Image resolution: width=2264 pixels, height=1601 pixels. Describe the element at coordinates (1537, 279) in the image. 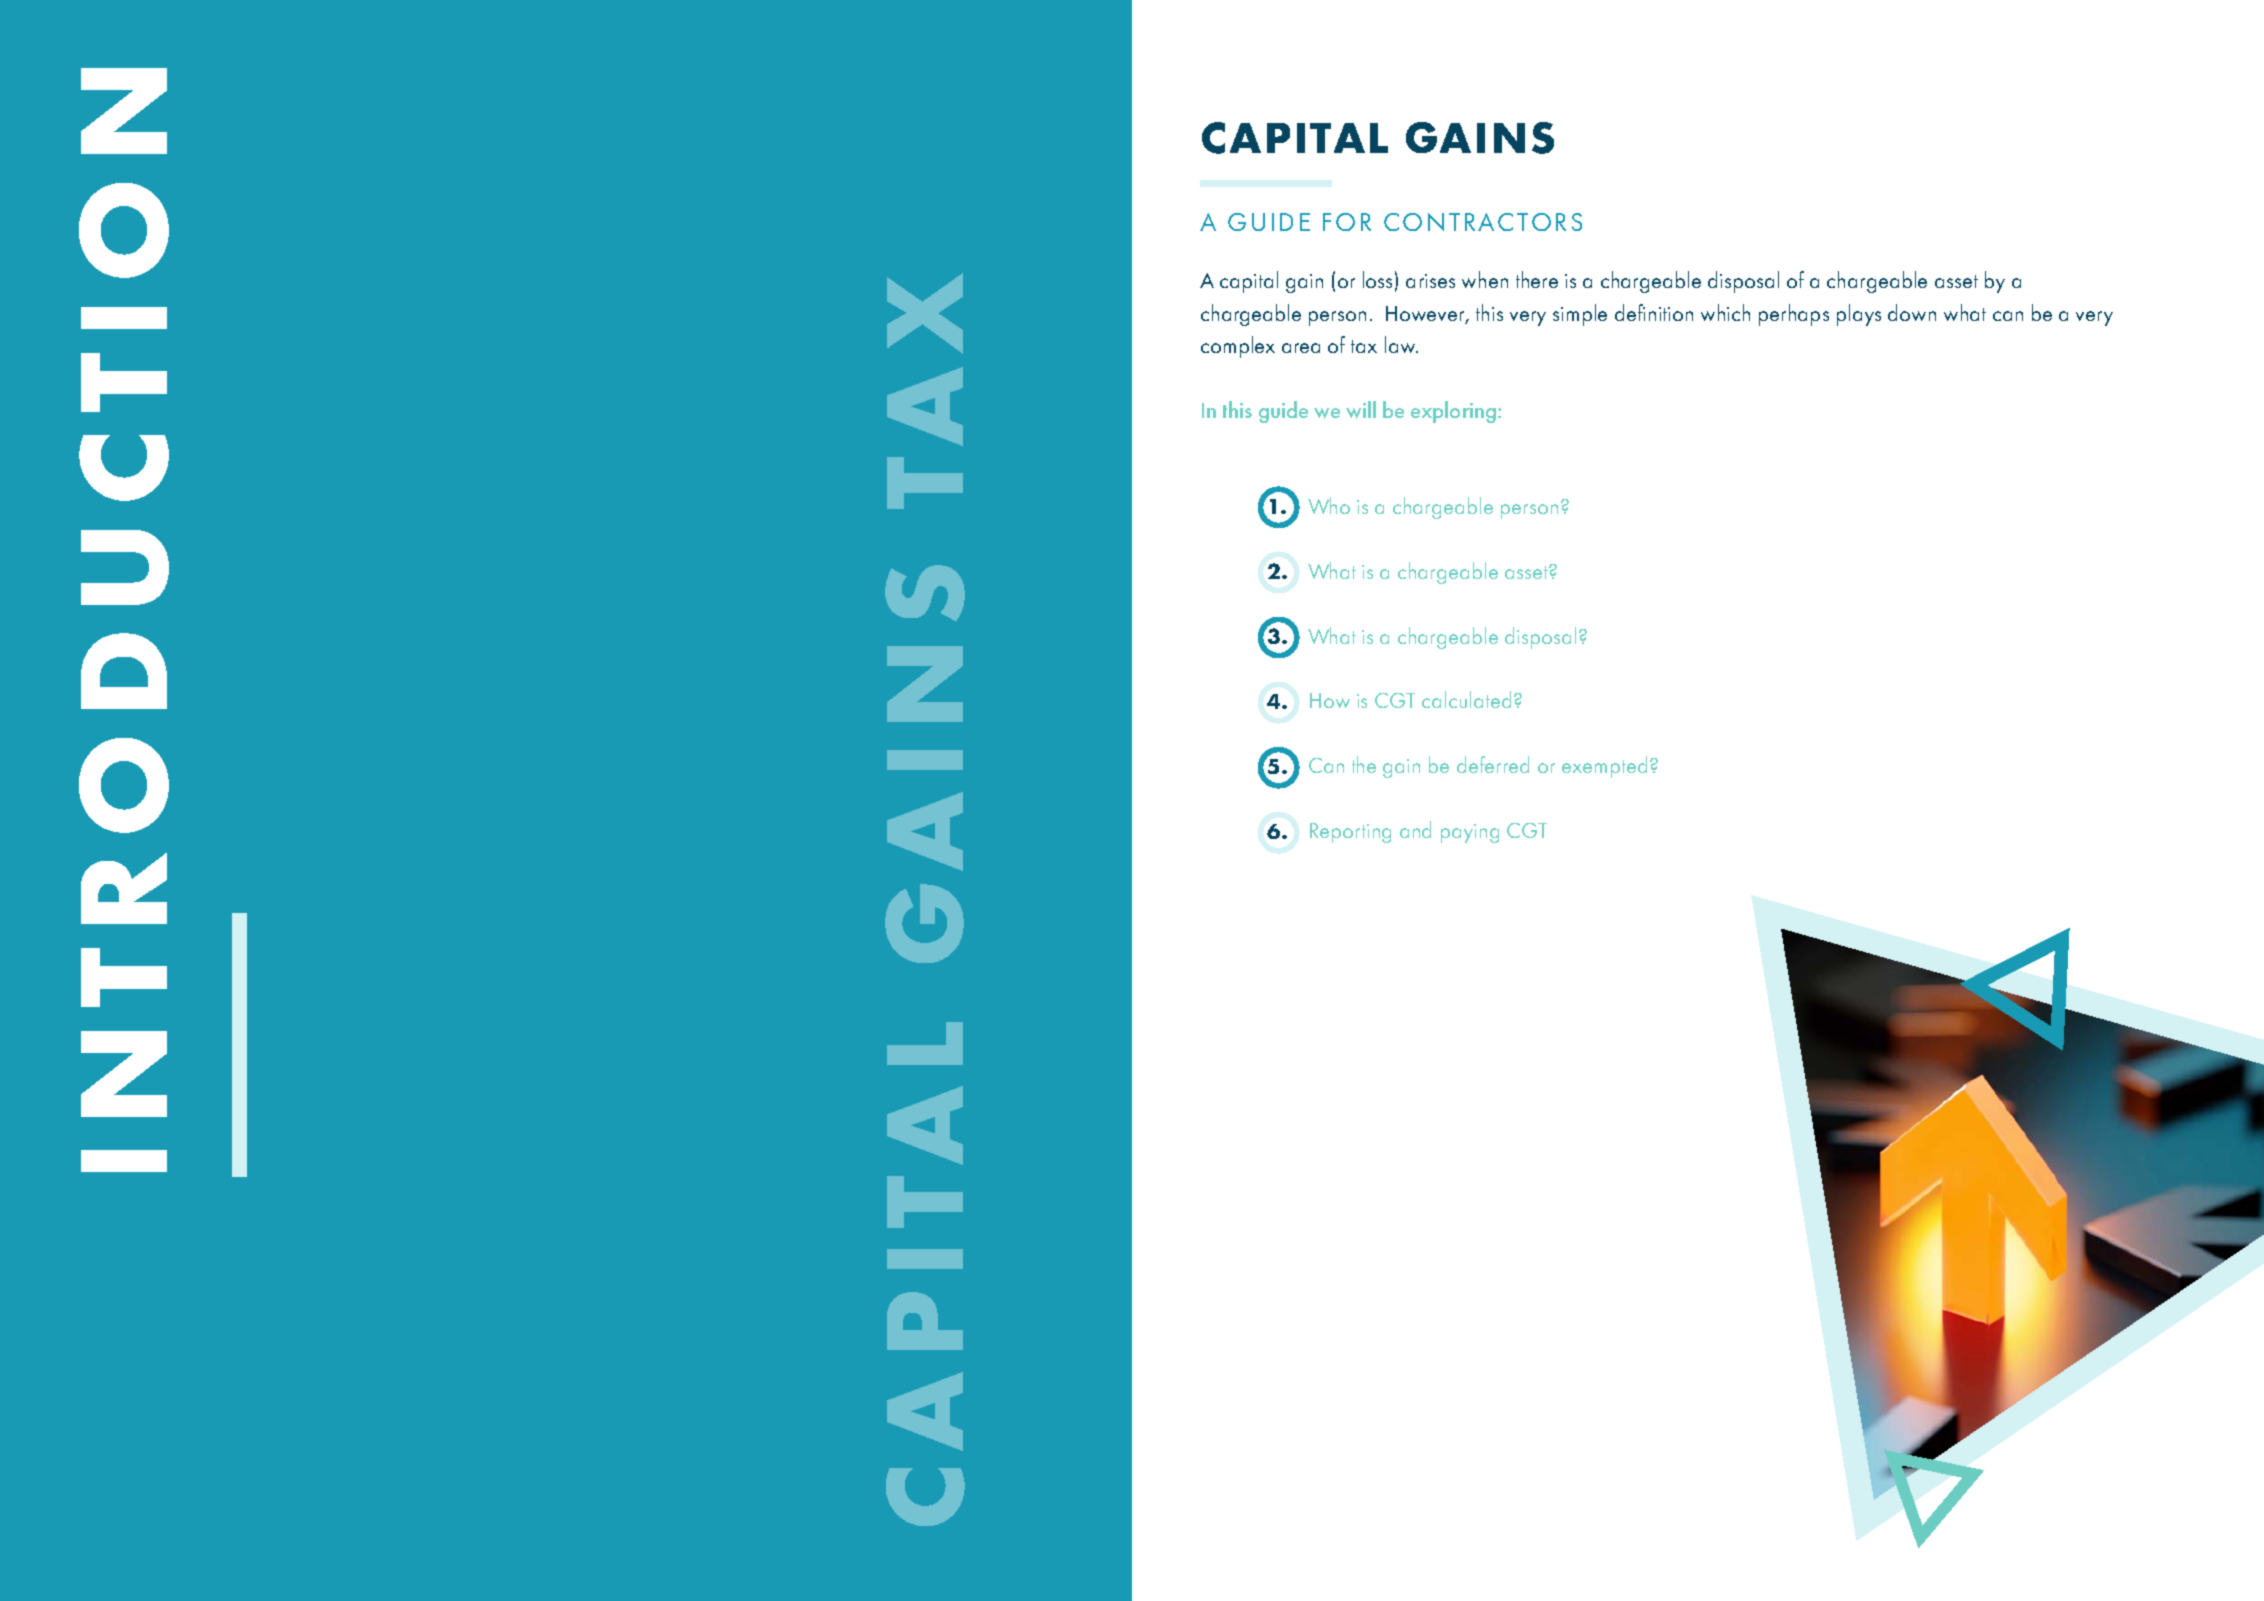

I see `there` at that location.
